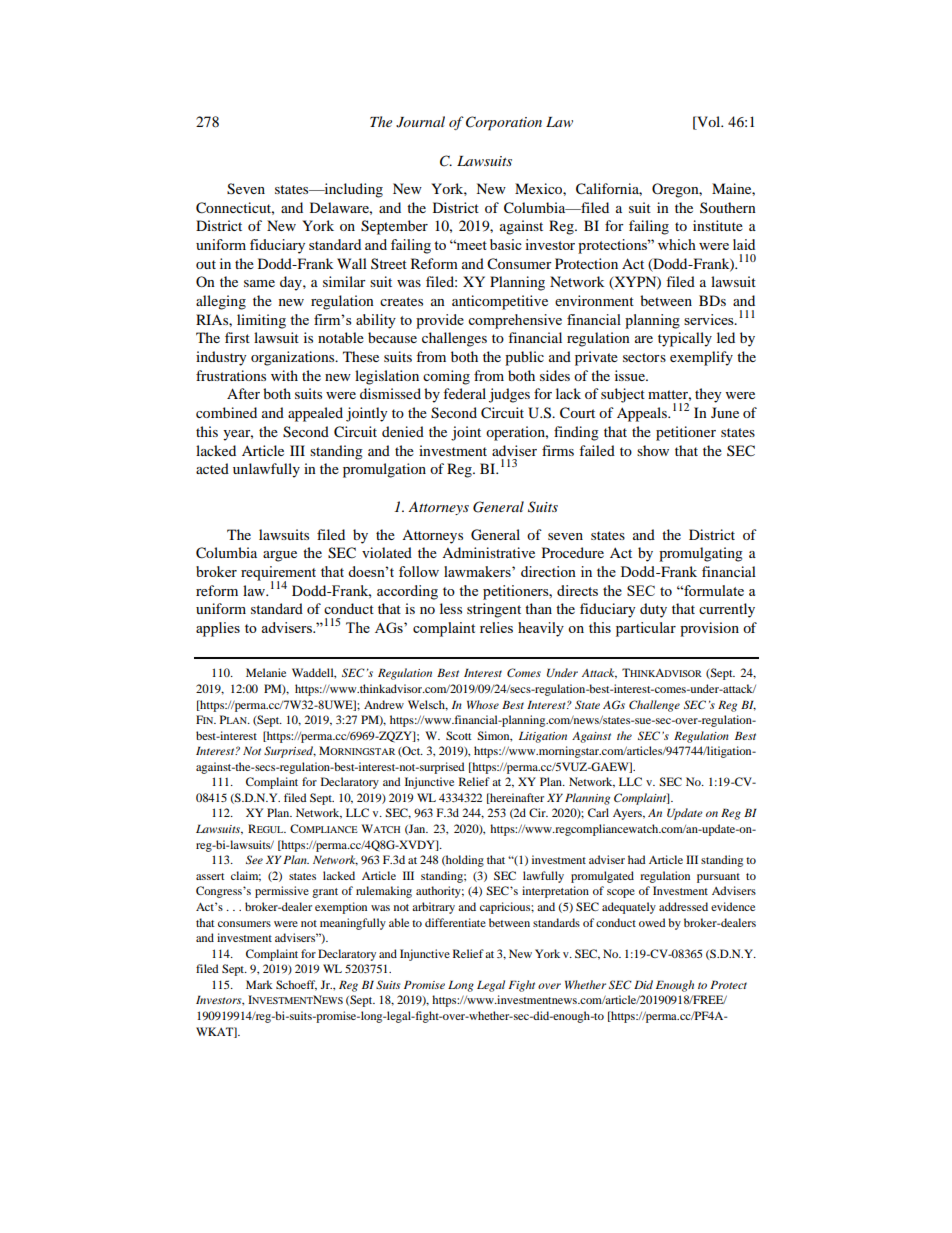  What do you see at coordinates (701, 554) in the screenshot?
I see `promulgating` at bounding box center [701, 554].
